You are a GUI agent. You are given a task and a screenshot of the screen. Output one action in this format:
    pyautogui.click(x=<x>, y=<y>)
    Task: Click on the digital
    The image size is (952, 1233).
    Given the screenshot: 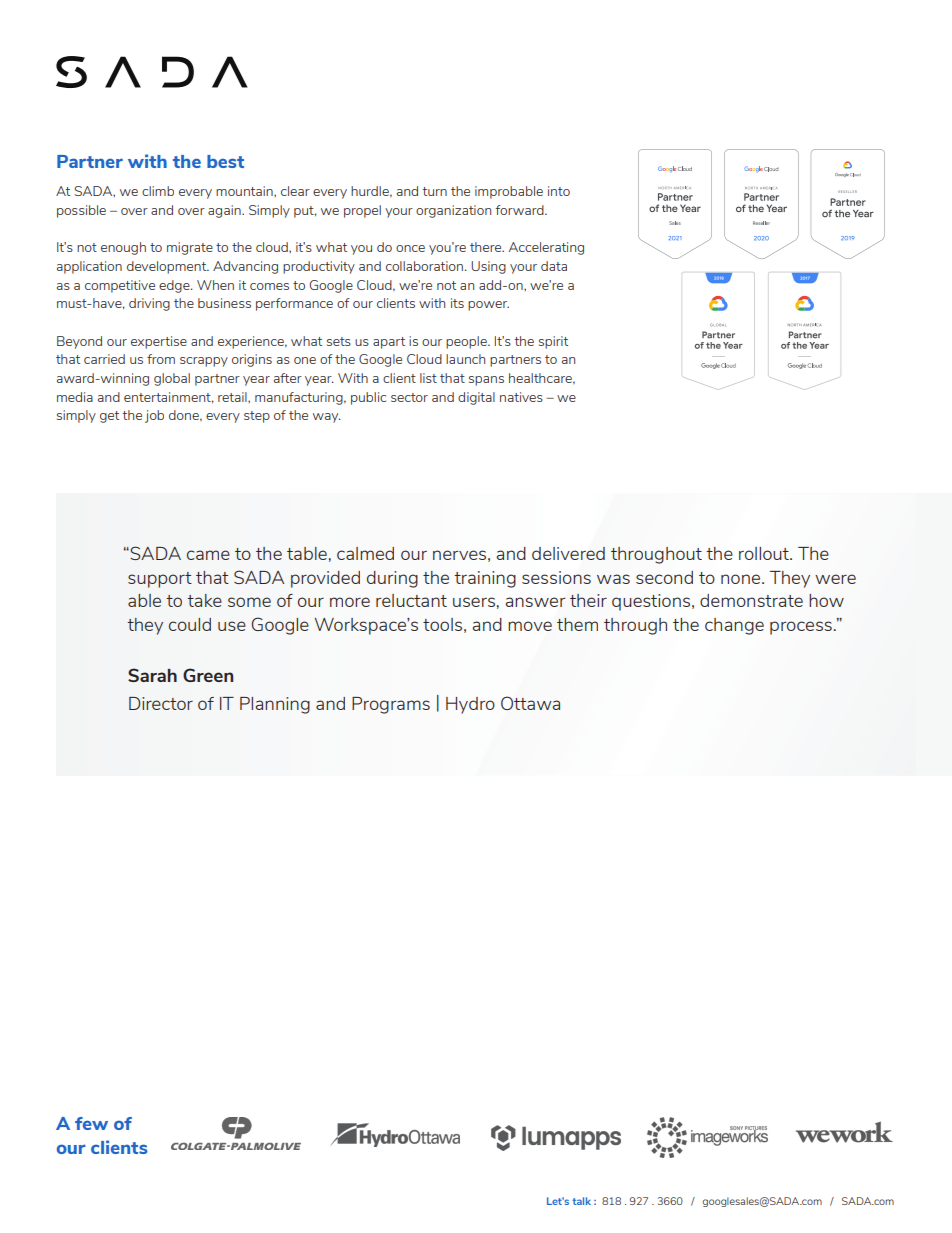 What is the action you would take?
    pyautogui.click(x=476, y=398)
